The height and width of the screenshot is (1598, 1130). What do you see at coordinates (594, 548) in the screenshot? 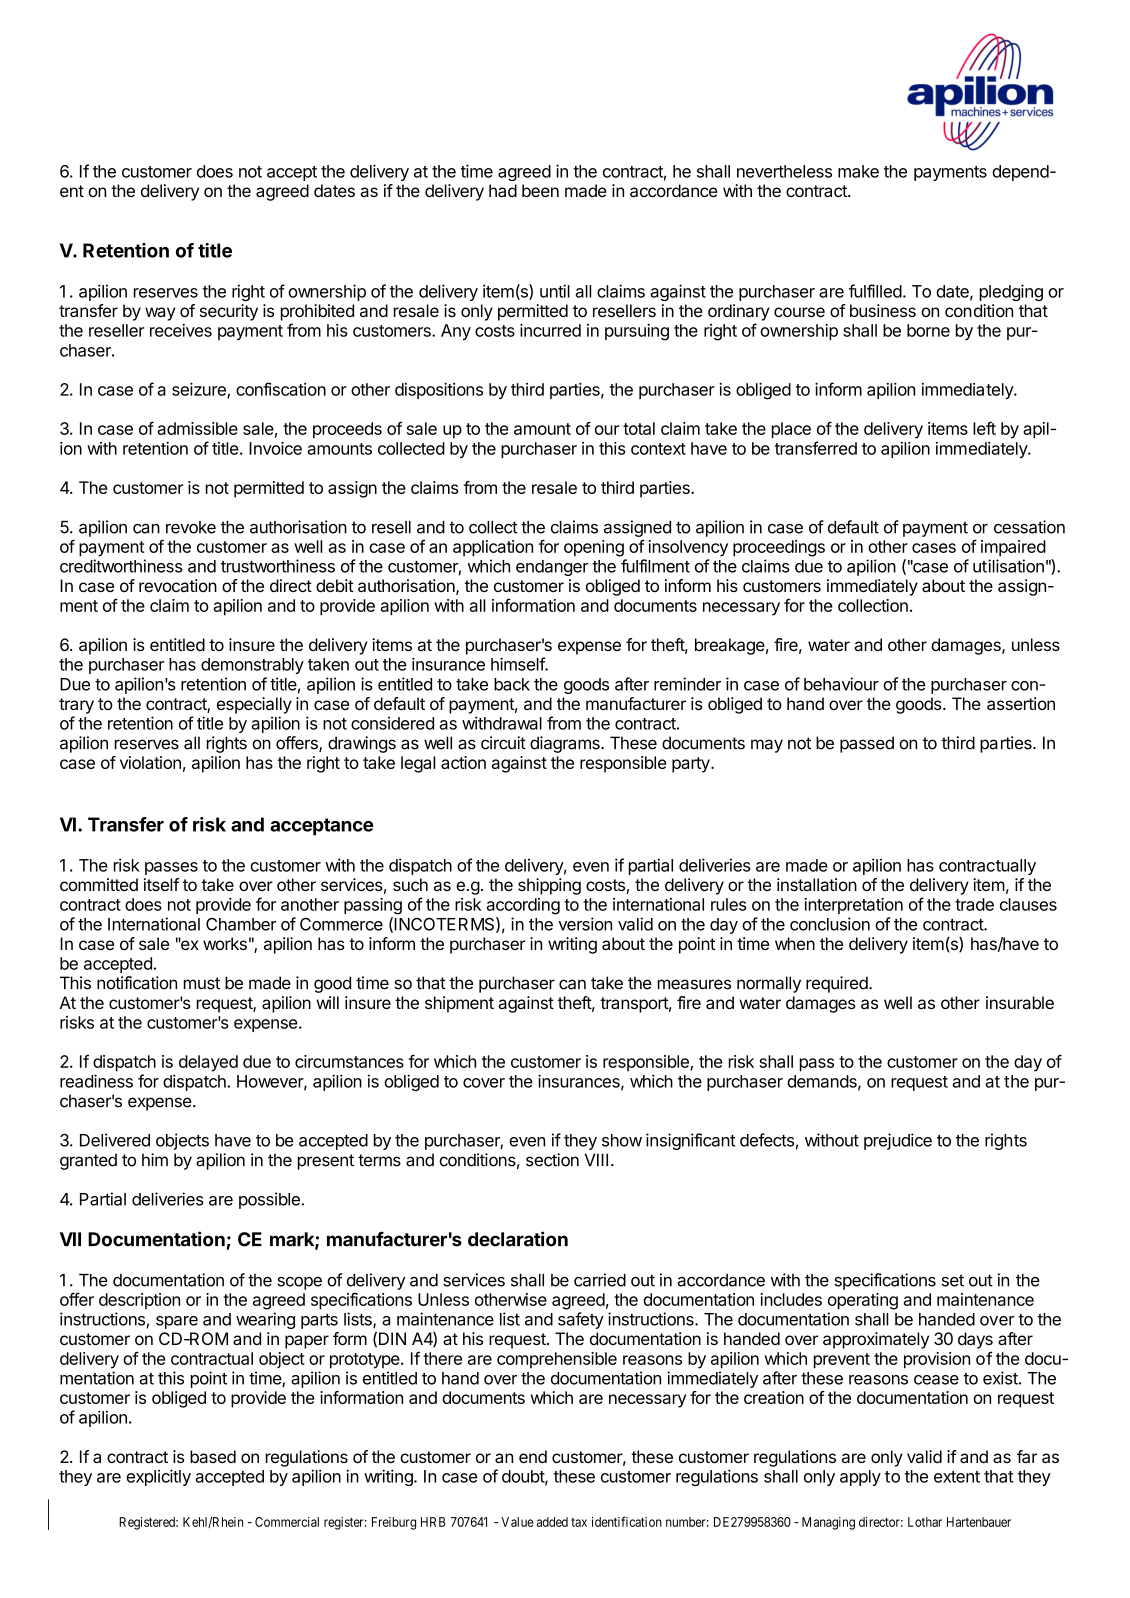
I see `opening` at bounding box center [594, 548].
